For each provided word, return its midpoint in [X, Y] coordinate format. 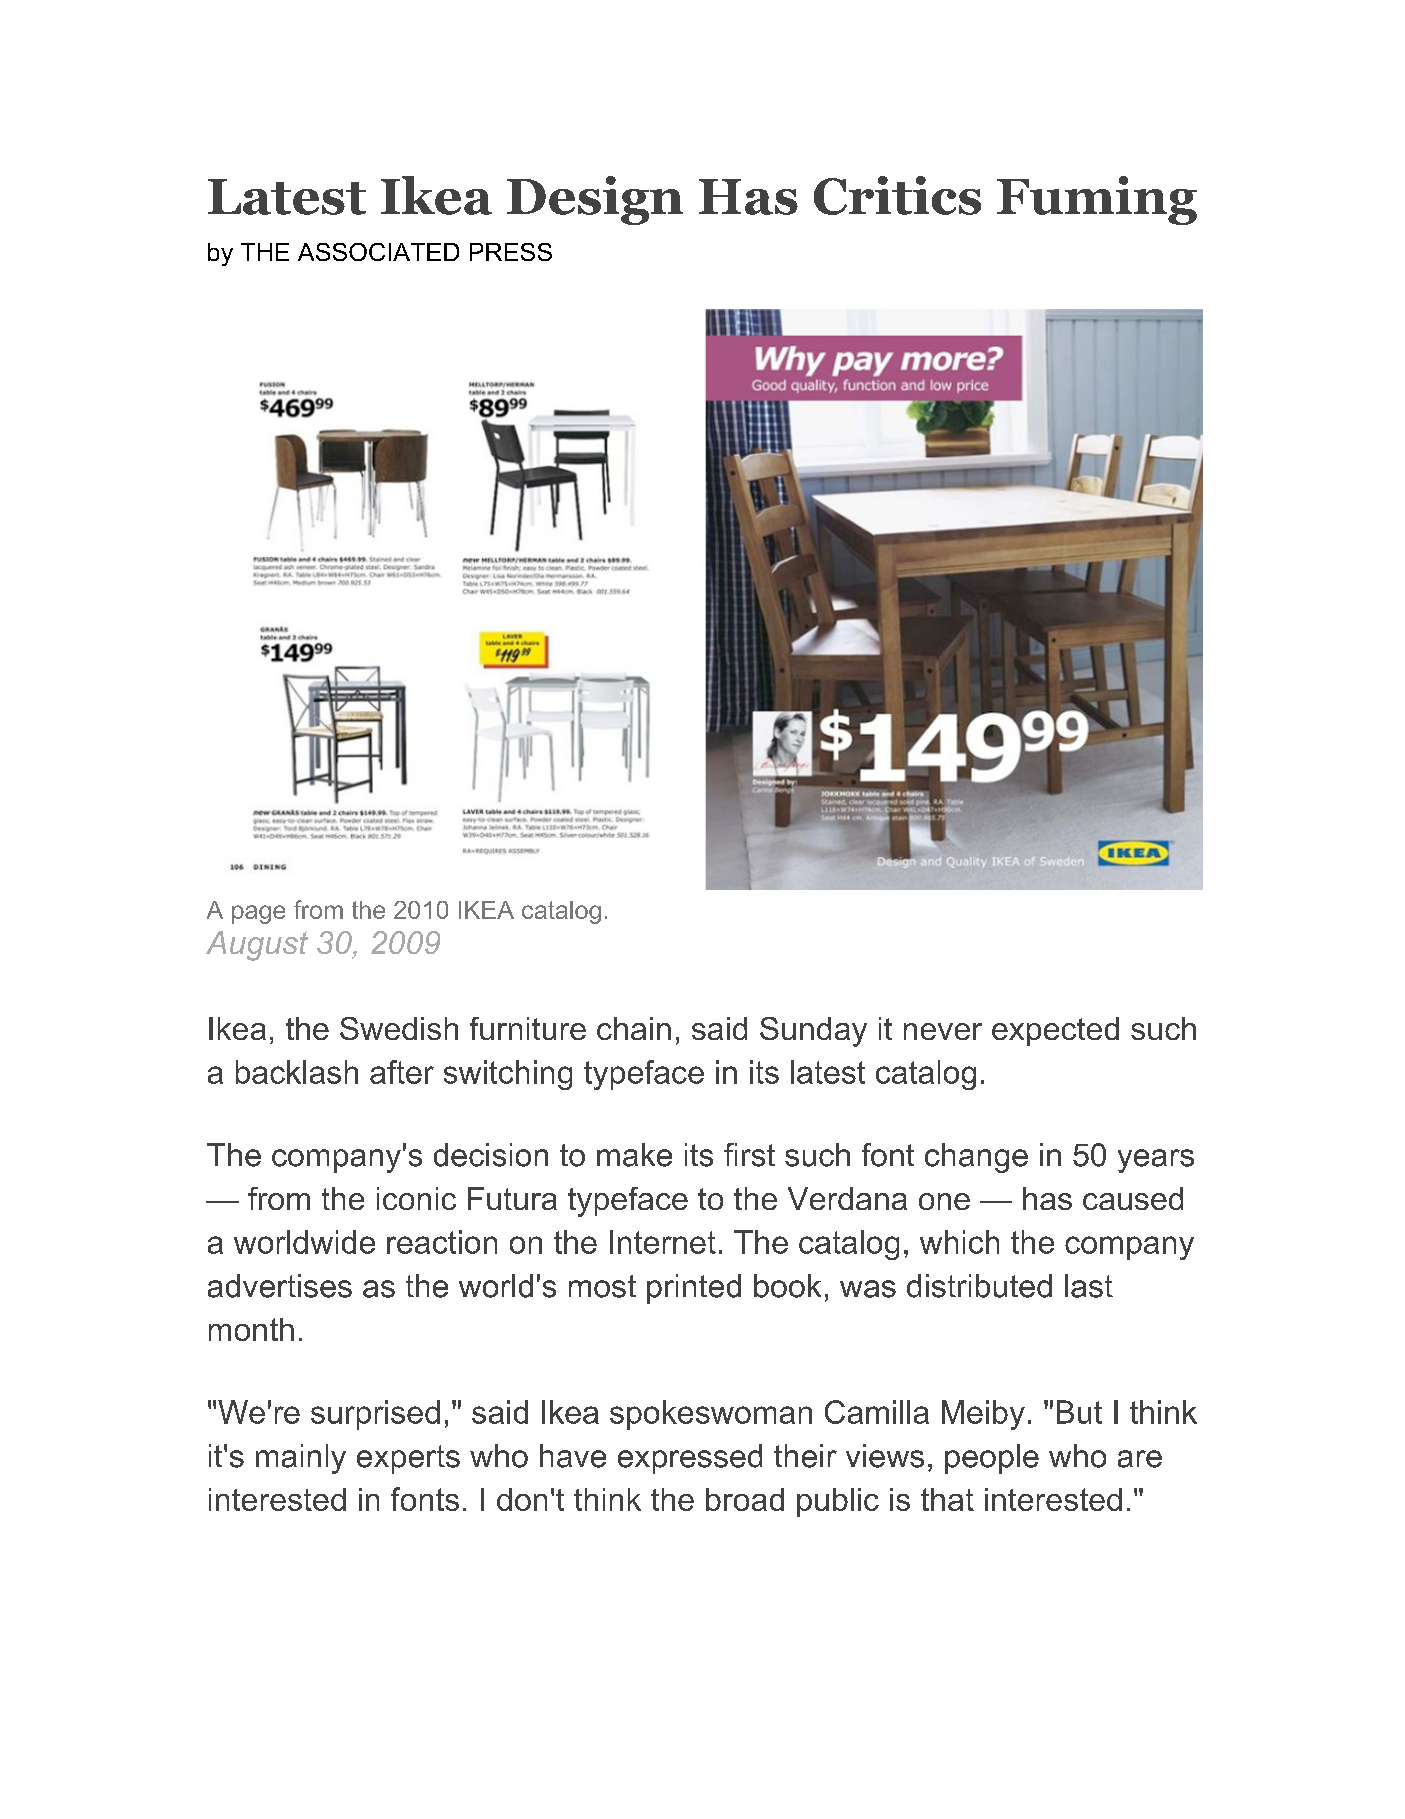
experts [408, 1459]
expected [1055, 1031]
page [258, 914]
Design [595, 200]
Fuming [1097, 200]
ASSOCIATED [378, 252]
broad [745, 1499]
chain [634, 1028]
